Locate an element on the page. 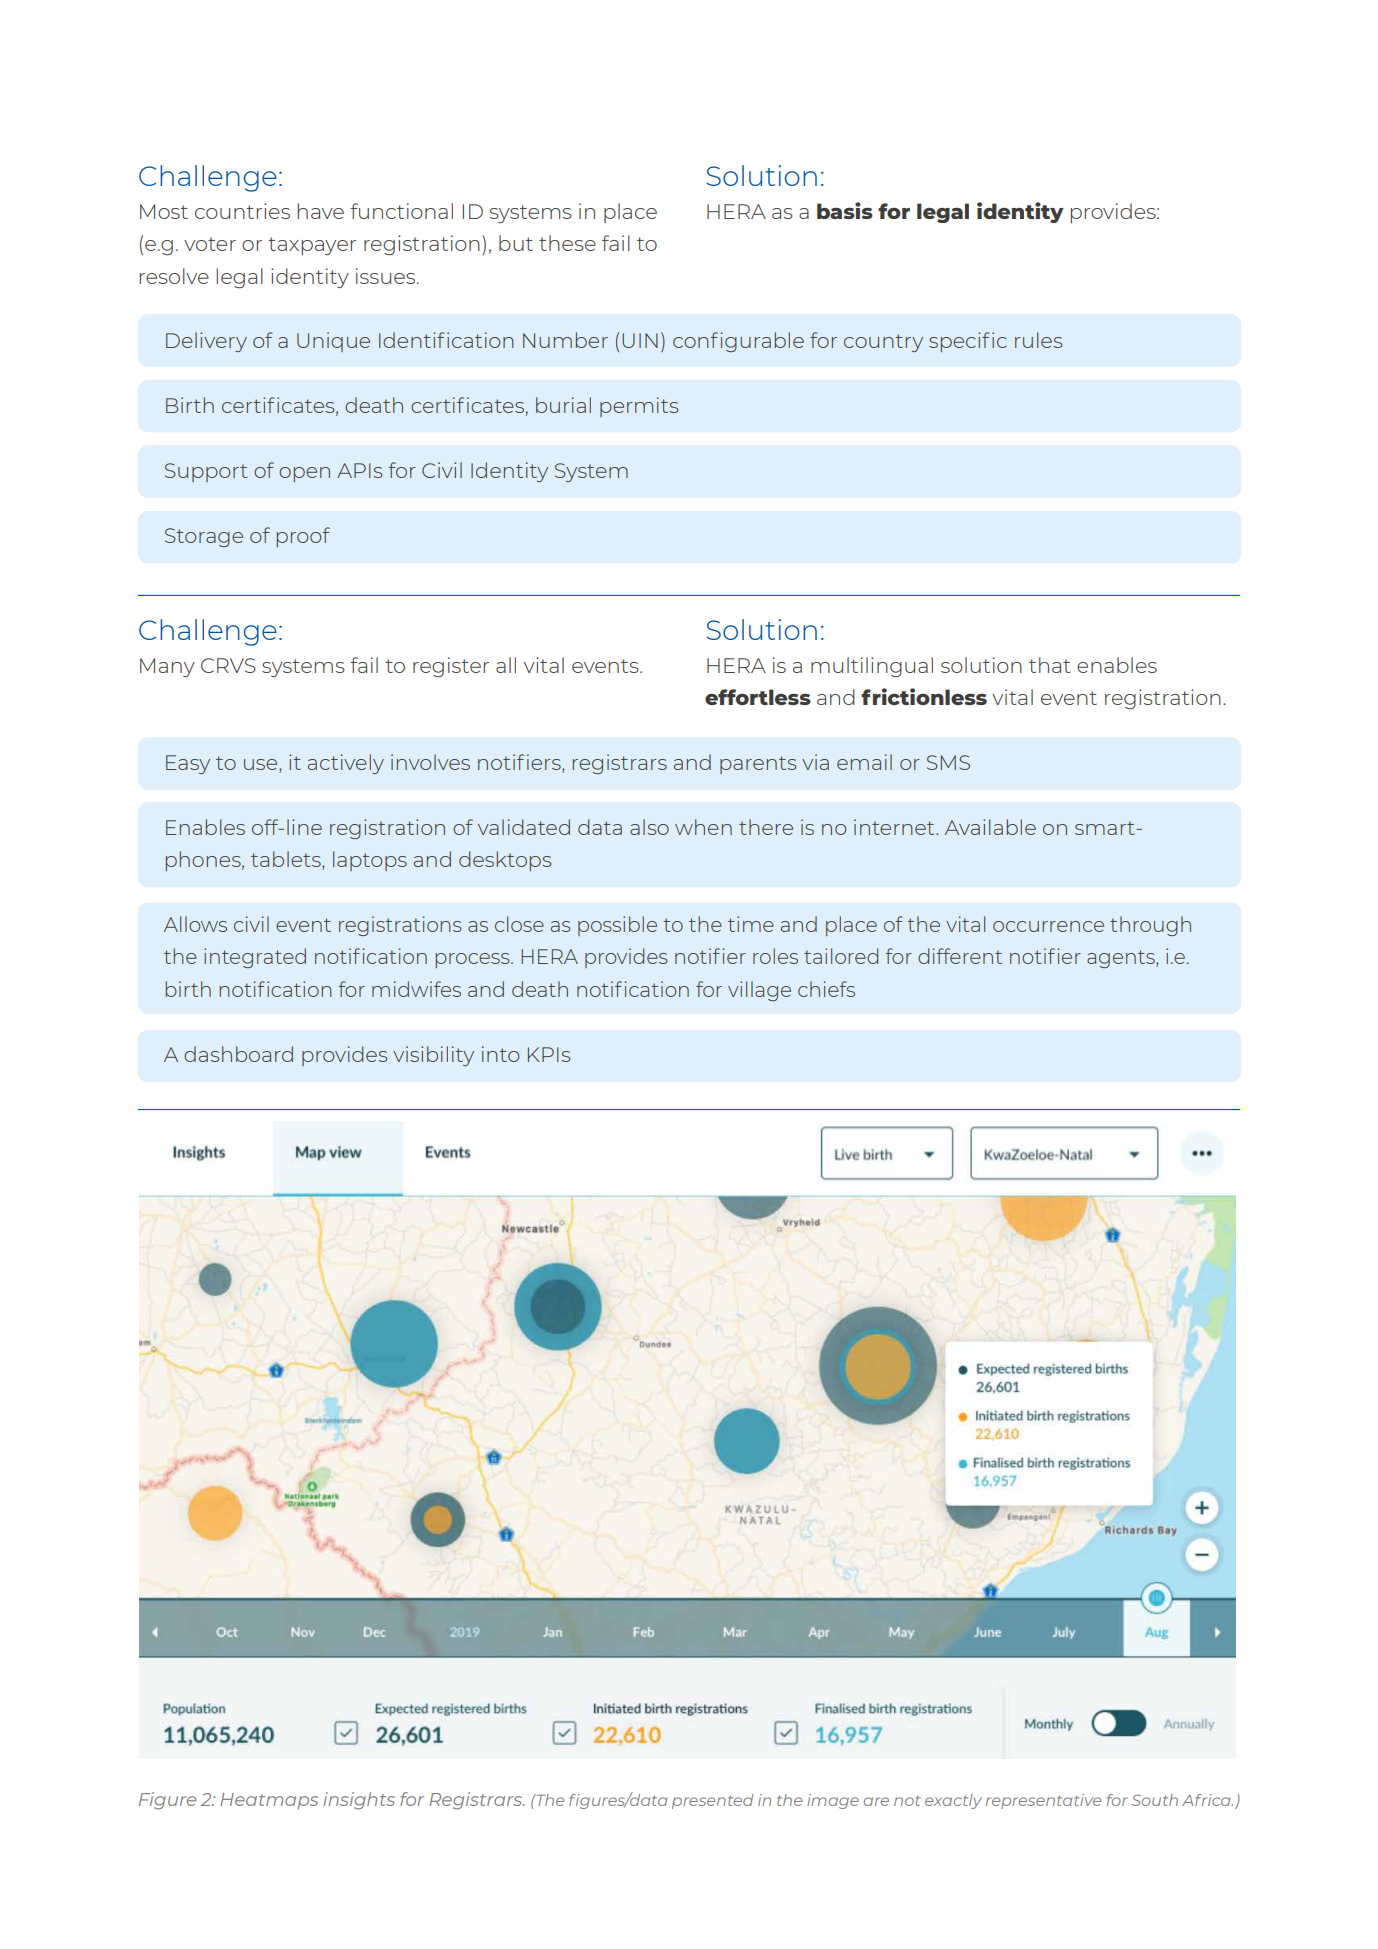 This document has width=1378, height=1949. agents is located at coordinates (1122, 959).
